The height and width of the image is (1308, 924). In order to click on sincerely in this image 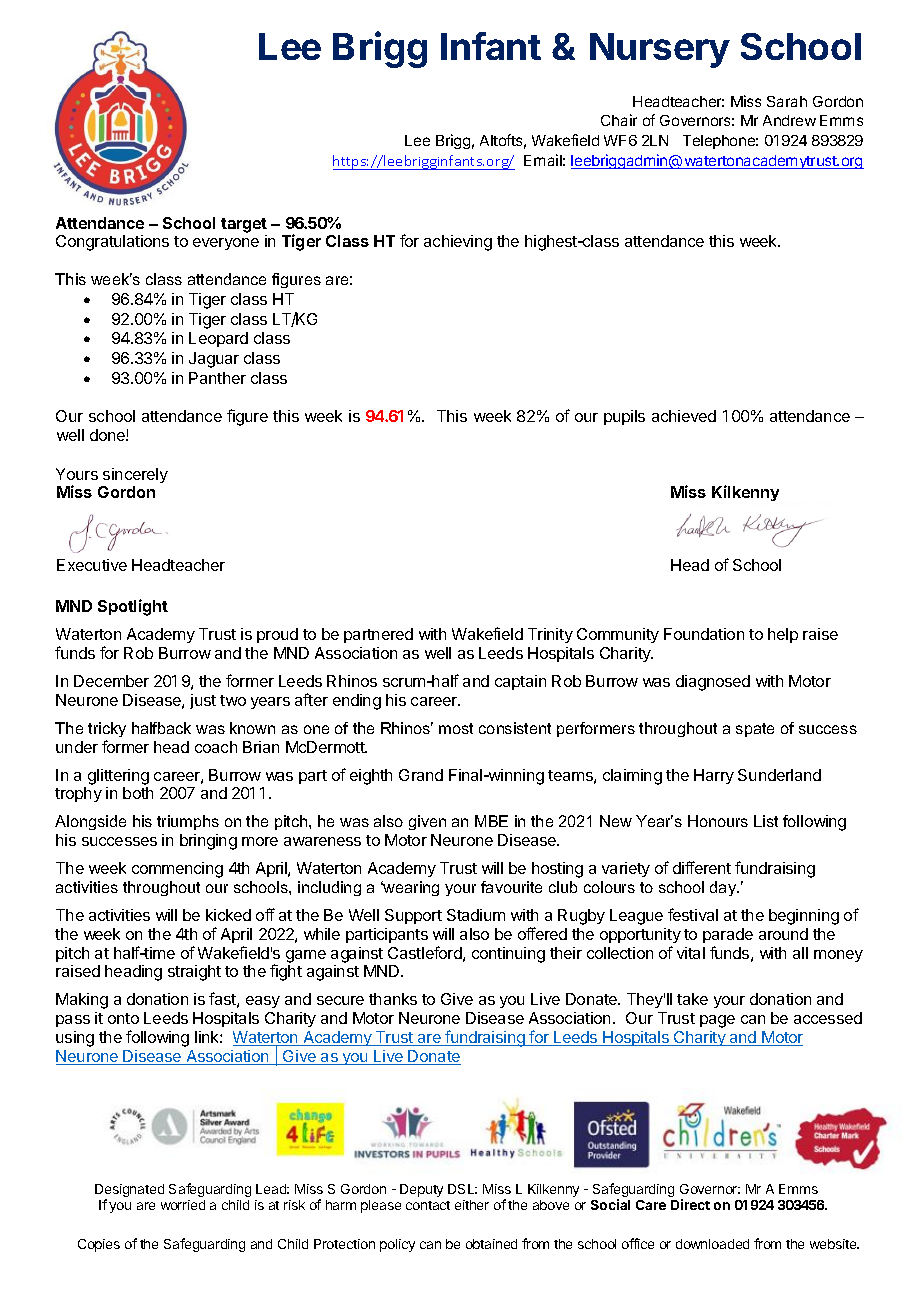, I will do `click(135, 475)`.
